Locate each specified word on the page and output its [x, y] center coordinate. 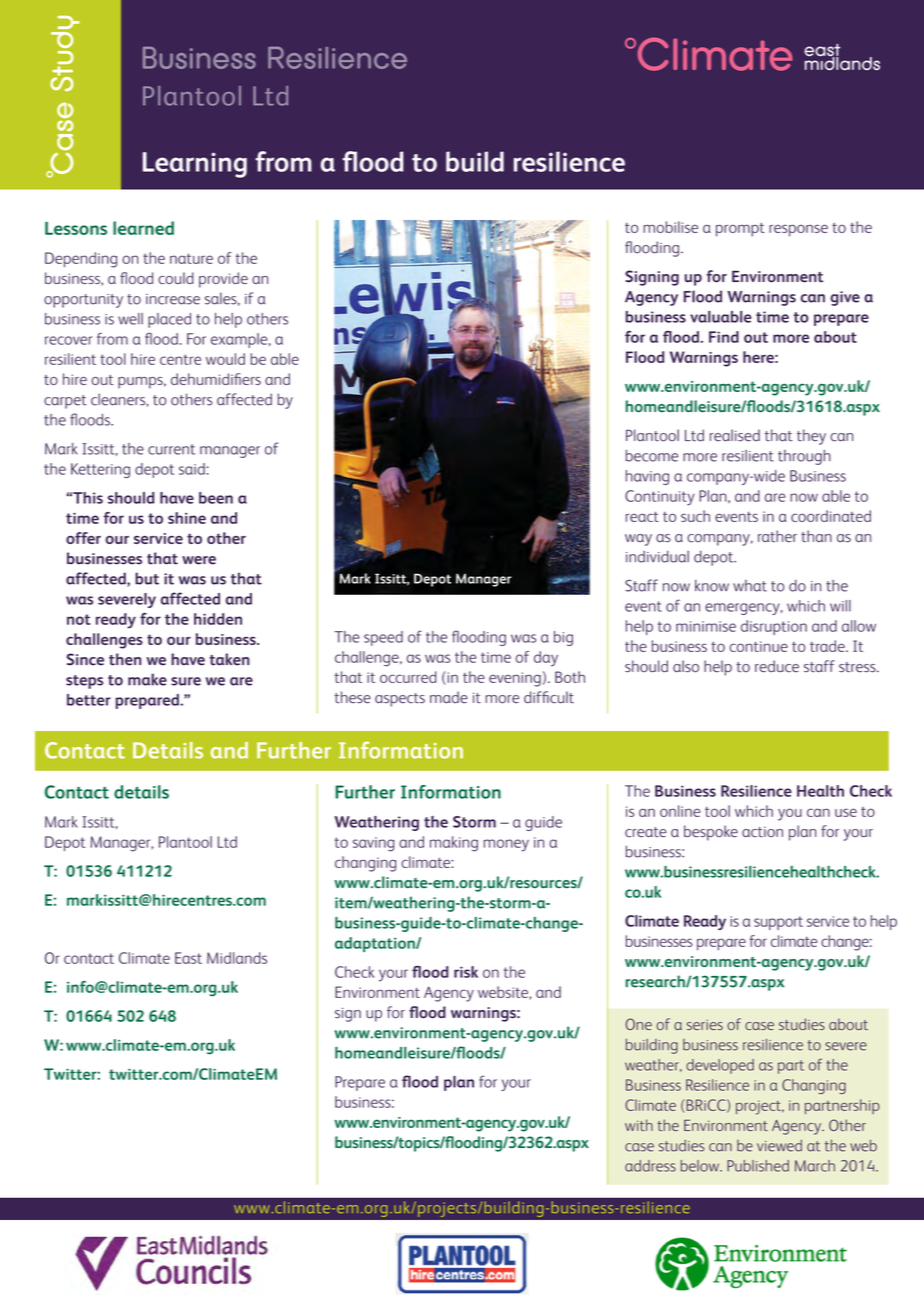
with [639, 1125]
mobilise [670, 227]
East [188, 958]
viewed [779, 1146]
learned [143, 228]
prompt [740, 230]
